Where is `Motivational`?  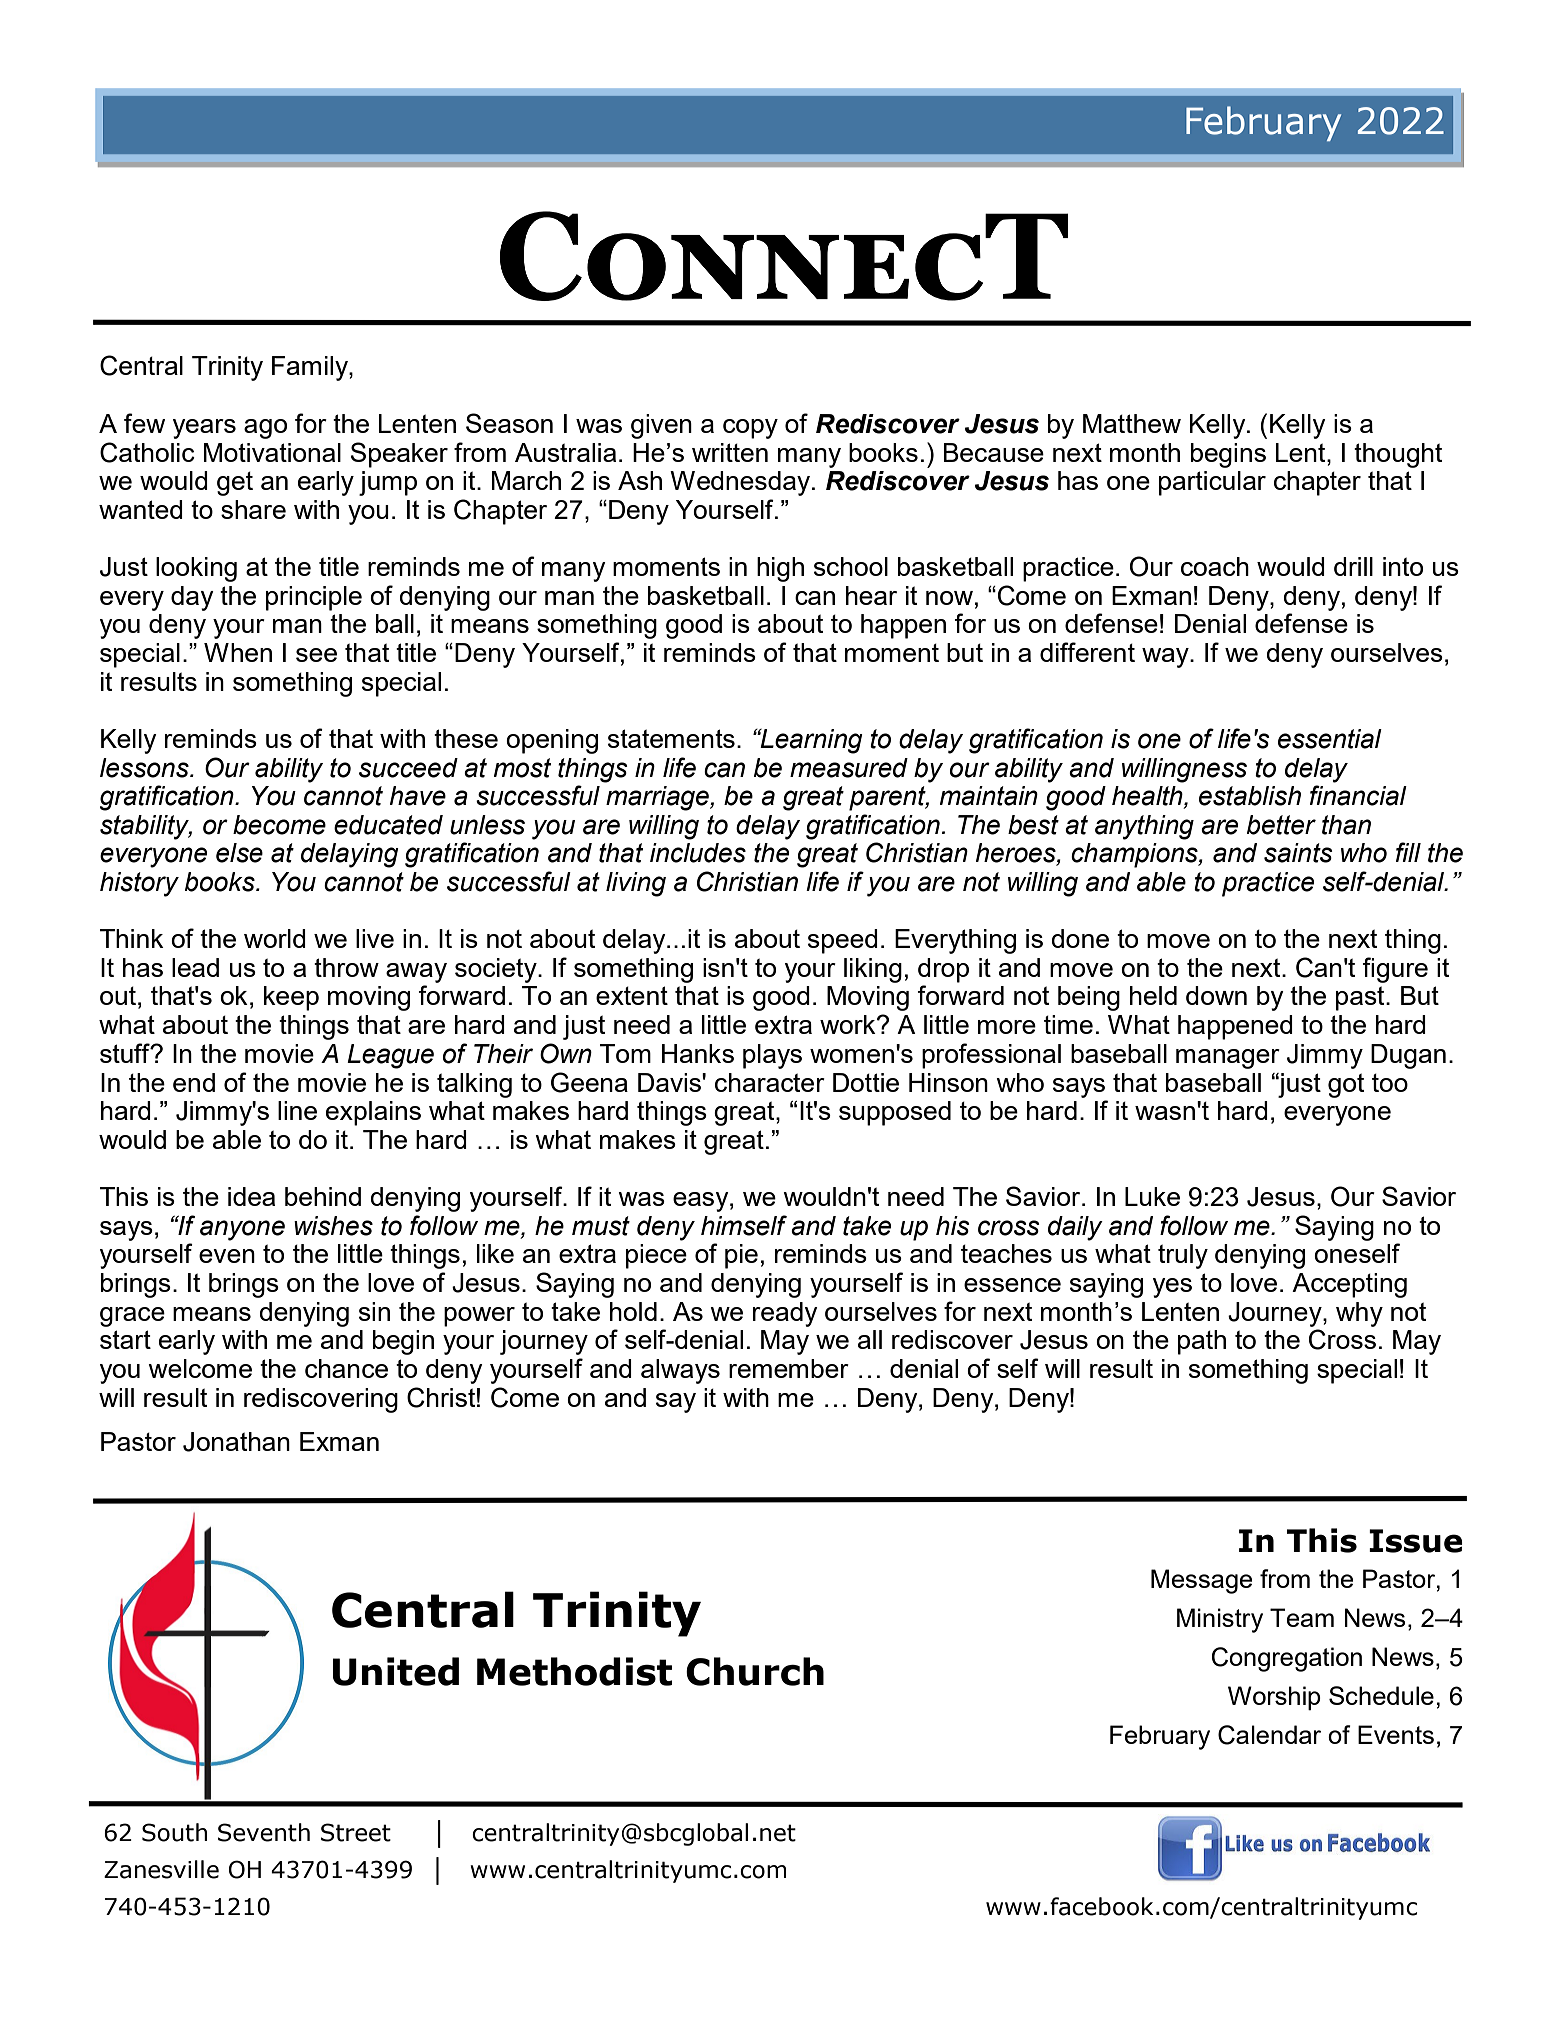
Motivational is located at coordinates (272, 452).
